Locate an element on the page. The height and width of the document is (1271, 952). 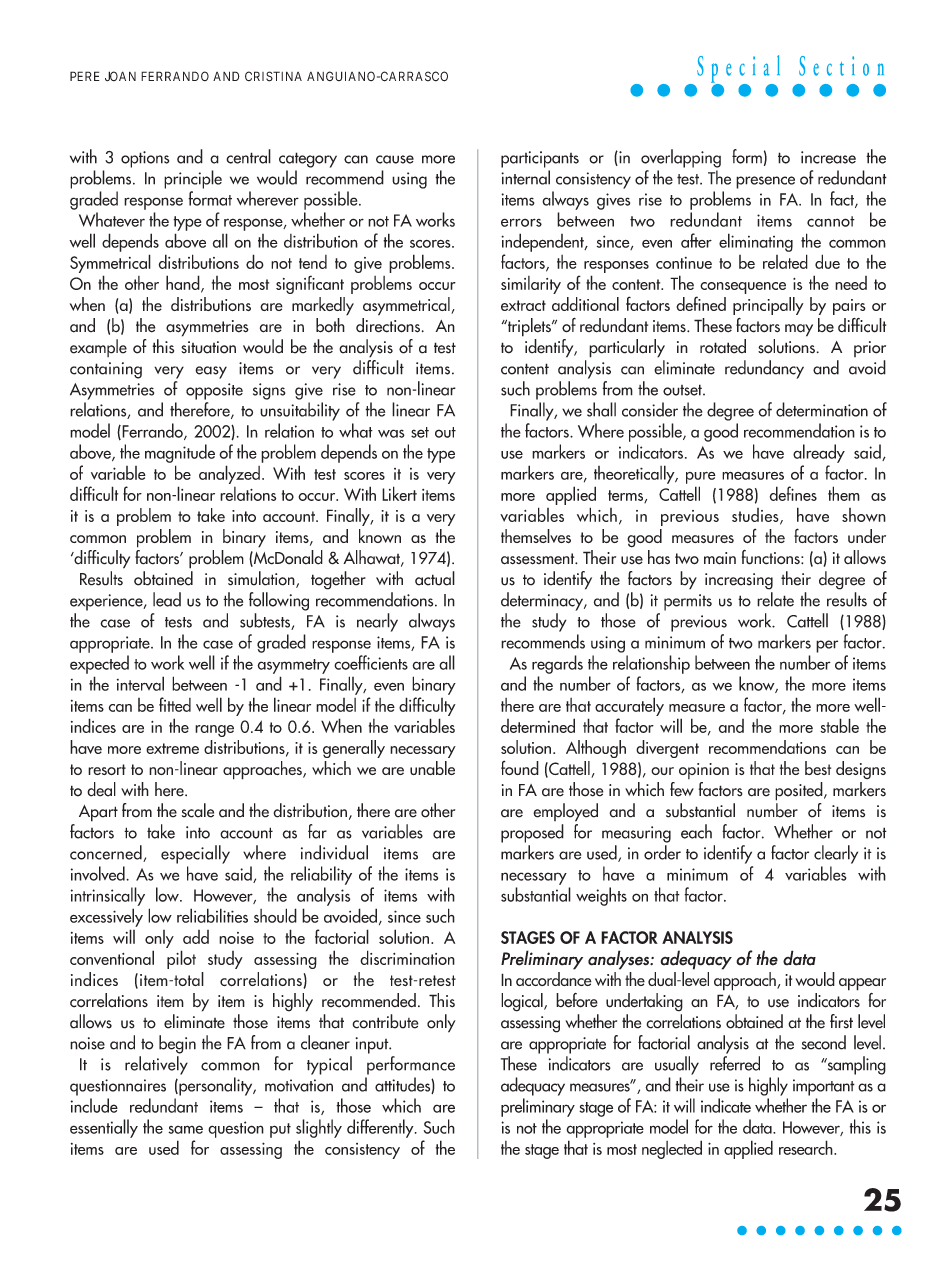
participants is located at coordinates (540, 159).
